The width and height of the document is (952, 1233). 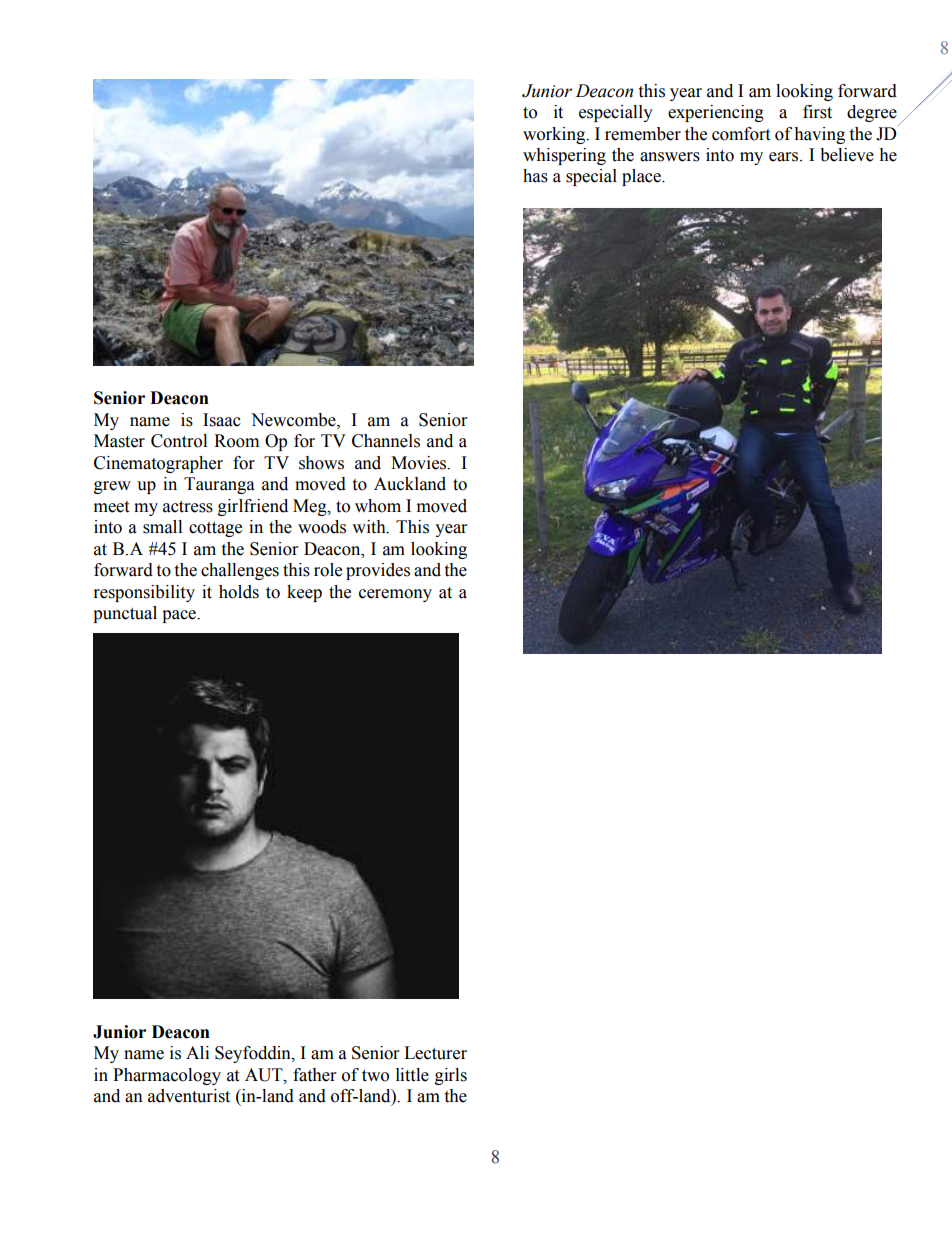 I want to click on holds, so click(x=239, y=592).
